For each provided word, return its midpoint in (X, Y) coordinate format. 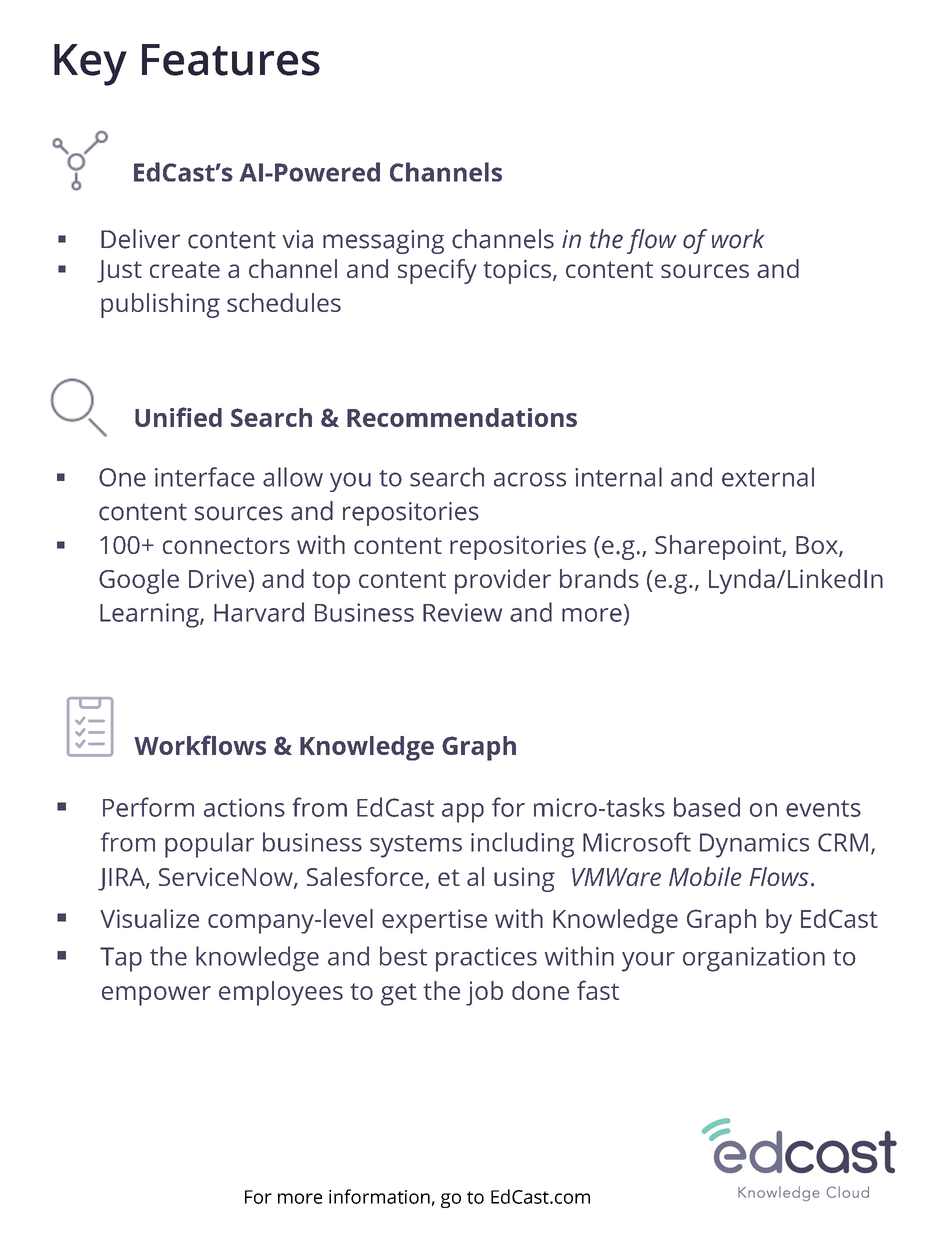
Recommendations (462, 417)
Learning (150, 615)
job (484, 993)
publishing (160, 305)
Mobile (705, 876)
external (768, 477)
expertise (434, 921)
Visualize (149, 918)
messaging (383, 242)
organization (754, 959)
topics (517, 272)
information (379, 1196)
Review (462, 612)
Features (231, 60)
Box (818, 546)
